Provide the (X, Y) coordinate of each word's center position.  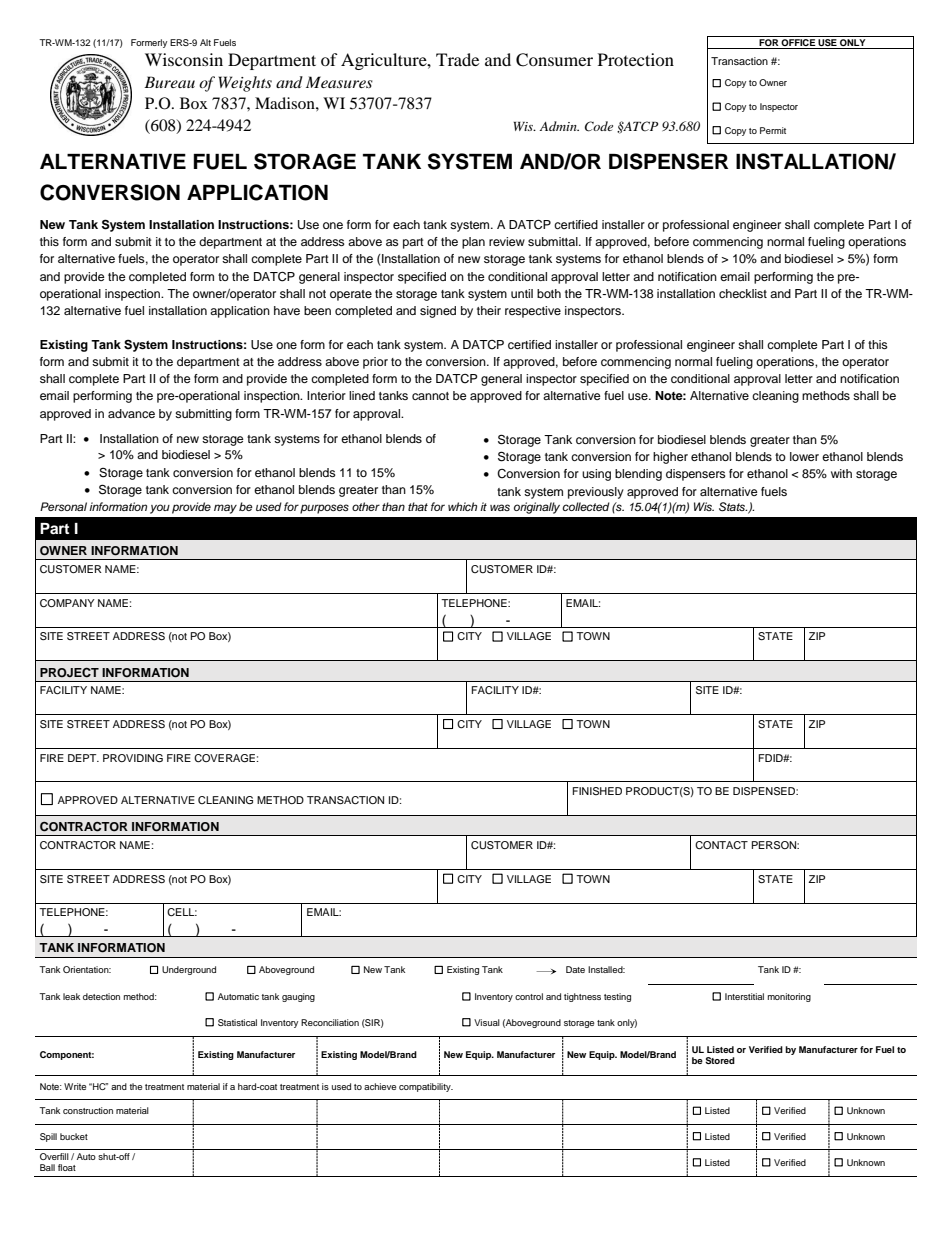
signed (438, 312)
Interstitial (744, 996)
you (160, 509)
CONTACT (721, 845)
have (287, 310)
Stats (733, 507)
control (529, 996)
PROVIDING (133, 758)
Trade (457, 59)
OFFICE (798, 44)
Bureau (169, 82)
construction (88, 1110)
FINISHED (597, 791)
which (462, 506)
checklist (743, 293)
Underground (189, 970)
